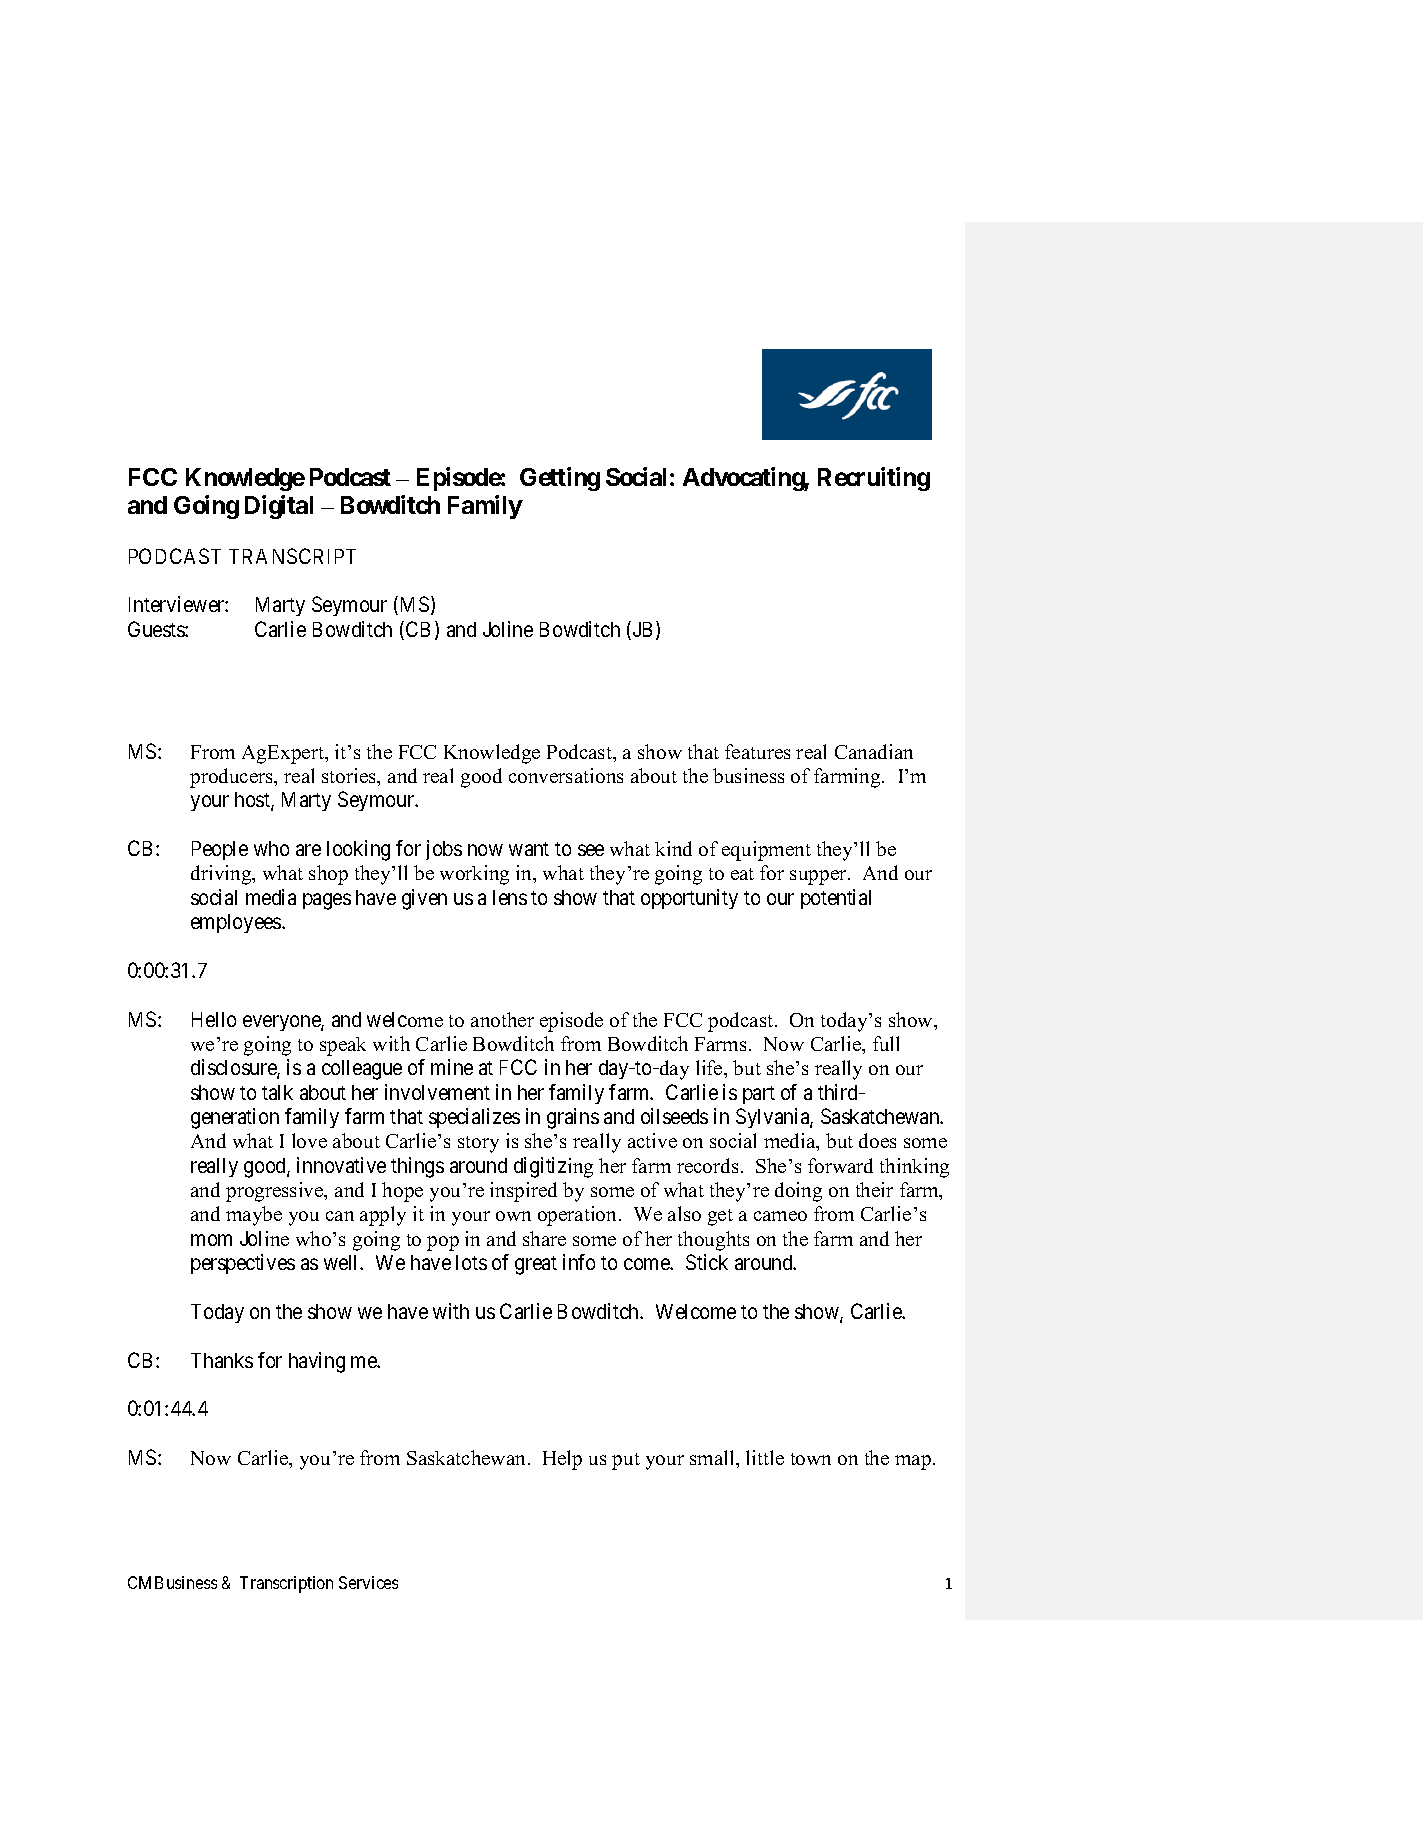 This page has width=1424, height=1843. Describe the element at coordinates (279, 507) in the page. I see `Digital` at that location.
